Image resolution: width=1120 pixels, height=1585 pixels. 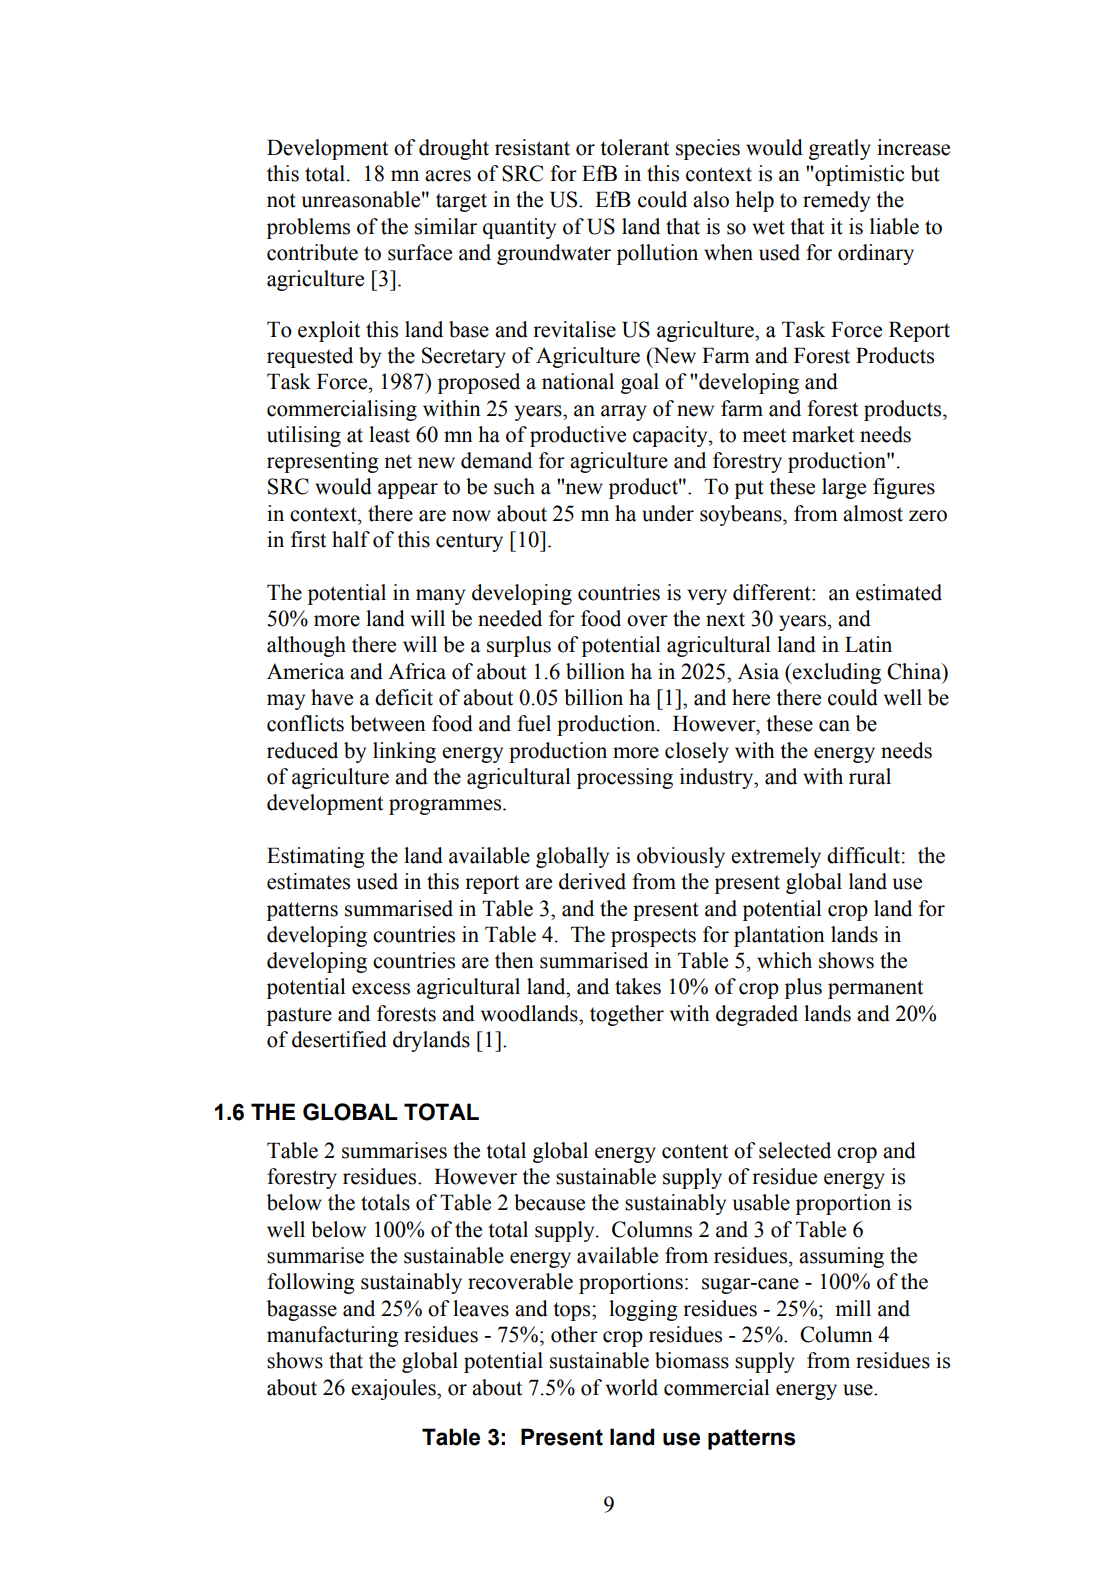 I want to click on takes, so click(x=638, y=986).
